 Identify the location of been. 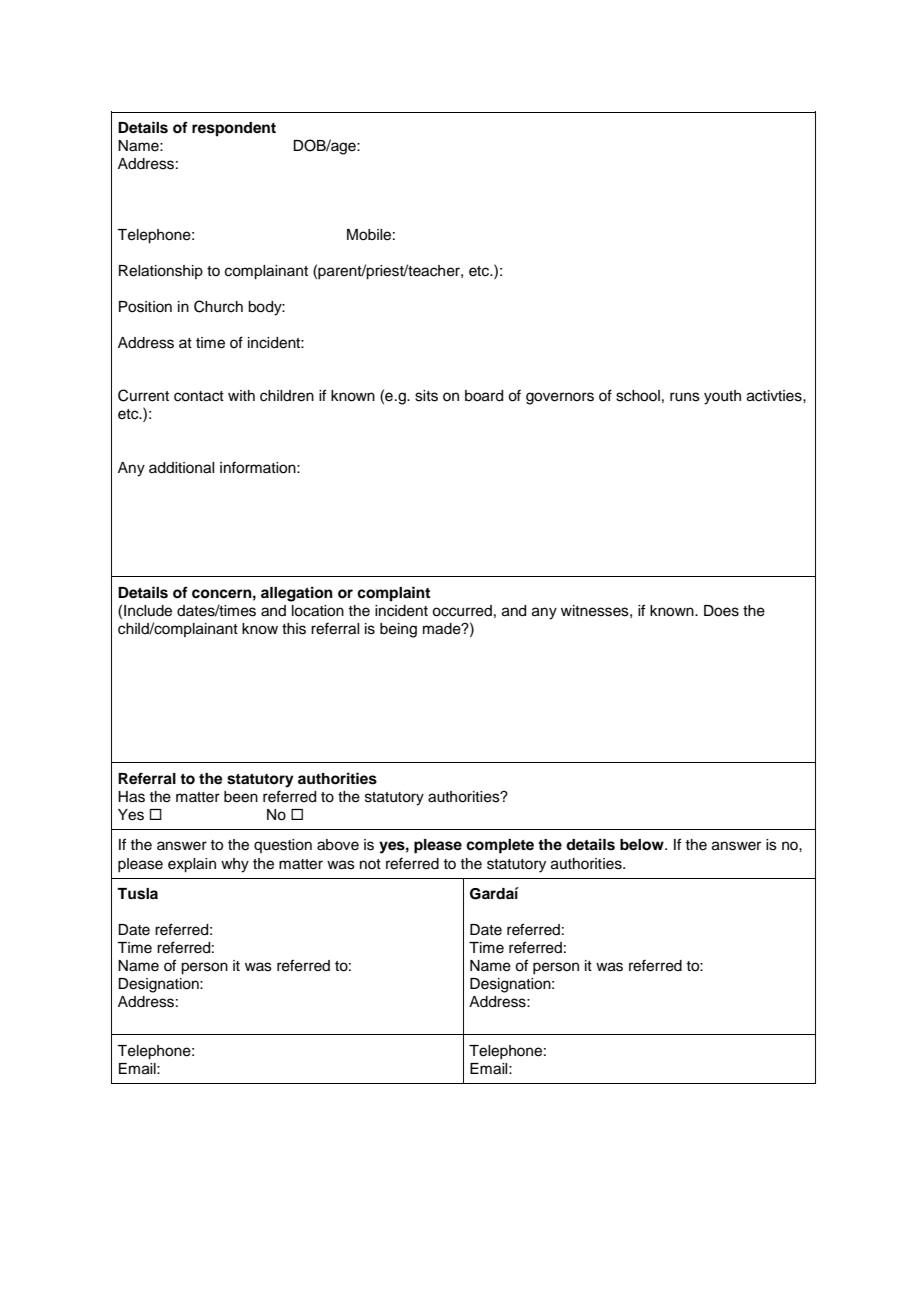
(241, 797).
